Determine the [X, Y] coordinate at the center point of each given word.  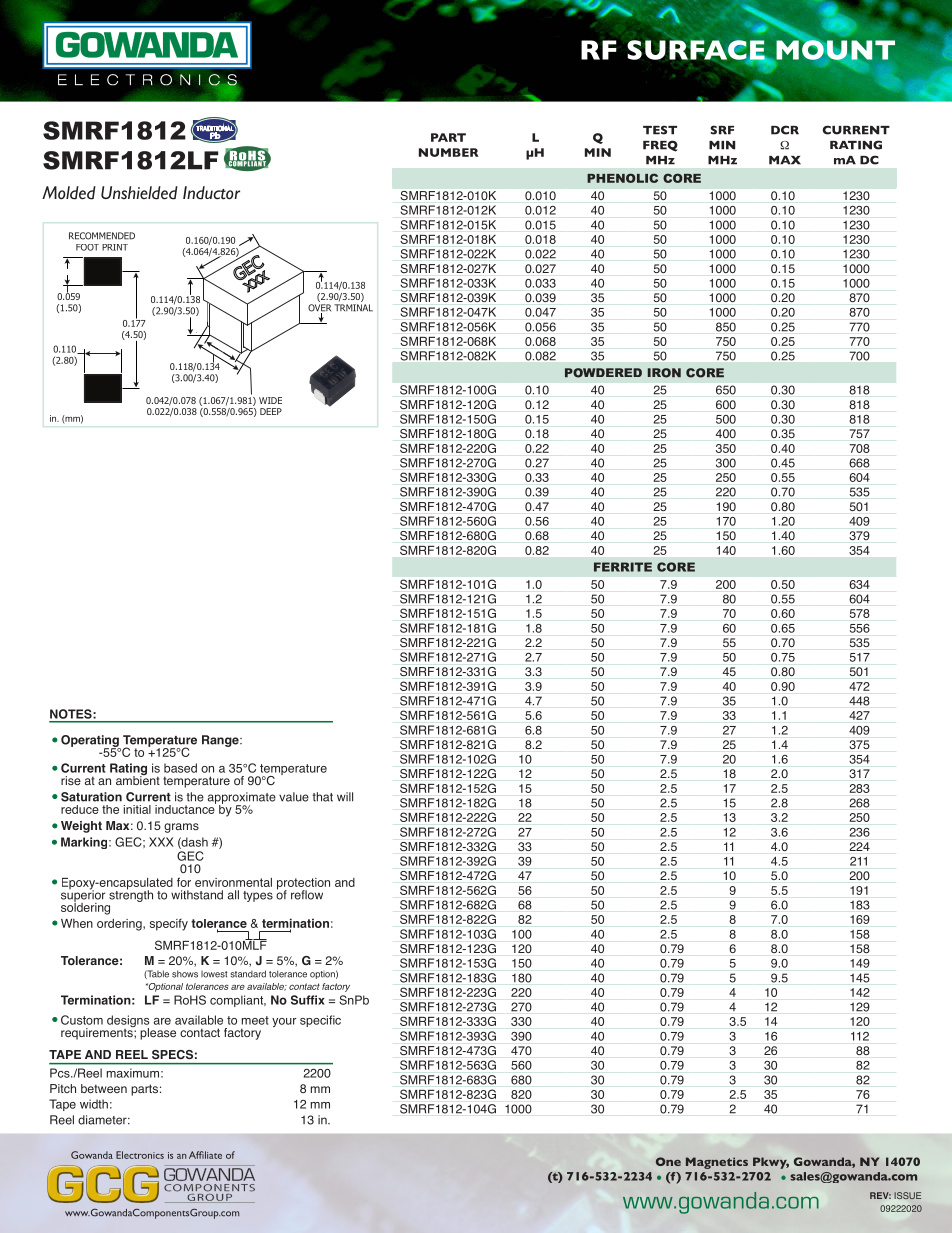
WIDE [270, 400]
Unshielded [139, 193]
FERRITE [623, 567]
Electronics [140, 1155]
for [184, 882]
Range [221, 741]
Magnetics [717, 1163]
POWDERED [603, 373]
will [345, 797]
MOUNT [835, 50]
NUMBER [448, 152]
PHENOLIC [622, 178]
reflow [307, 895]
